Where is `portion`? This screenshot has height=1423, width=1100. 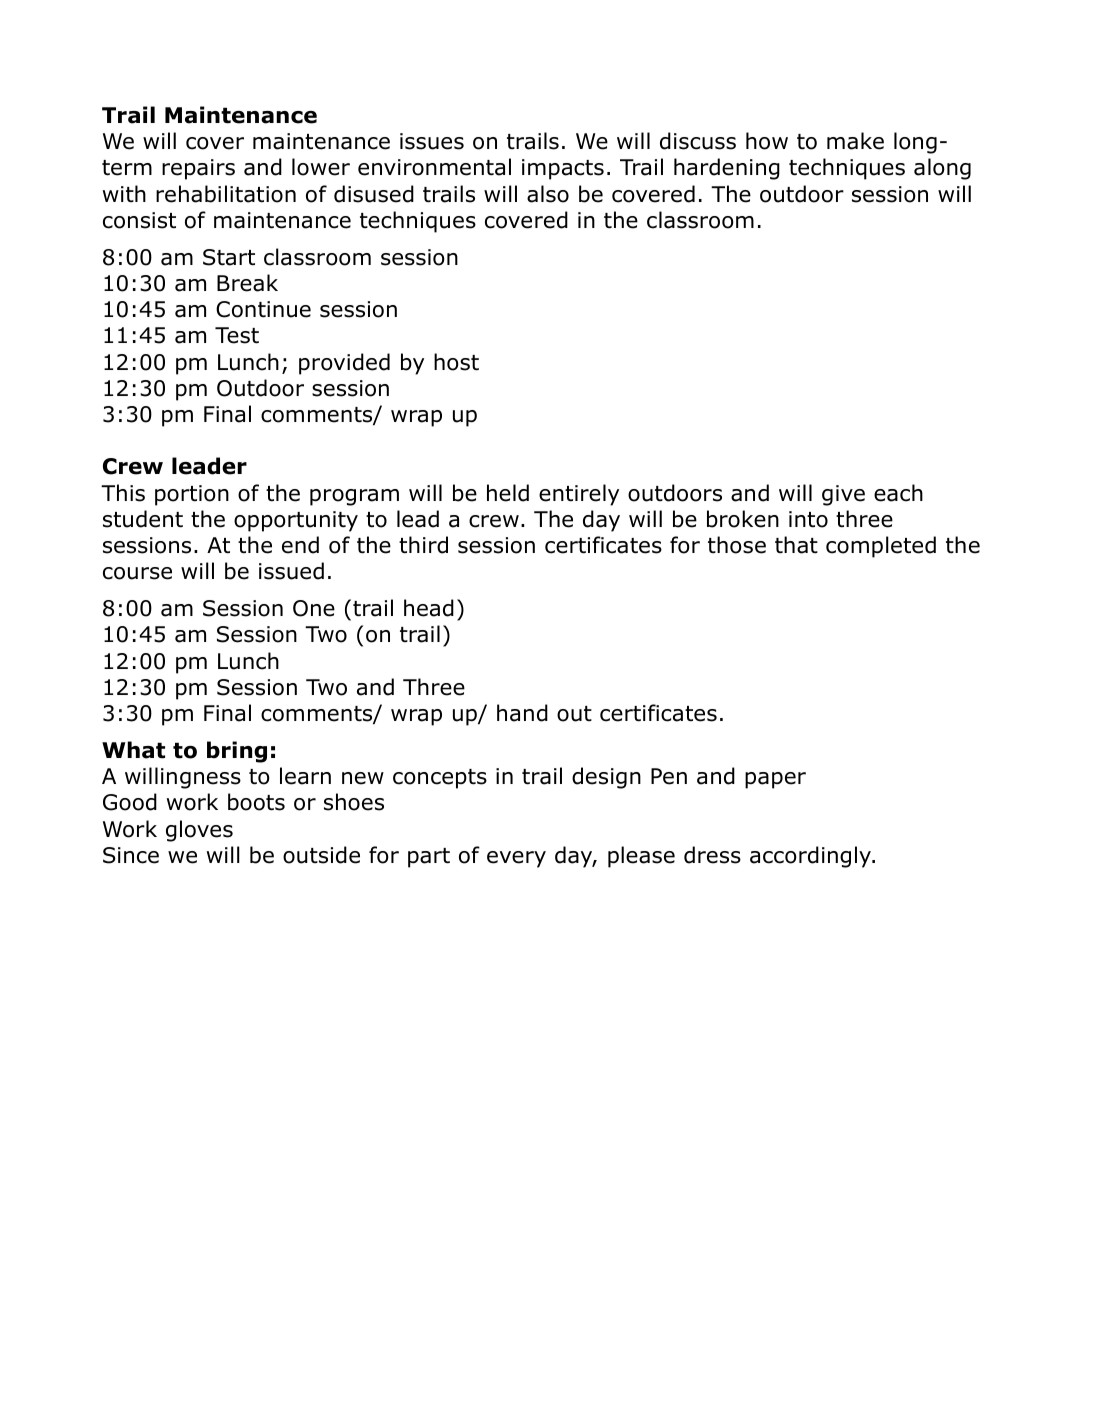 portion is located at coordinates (192, 495).
